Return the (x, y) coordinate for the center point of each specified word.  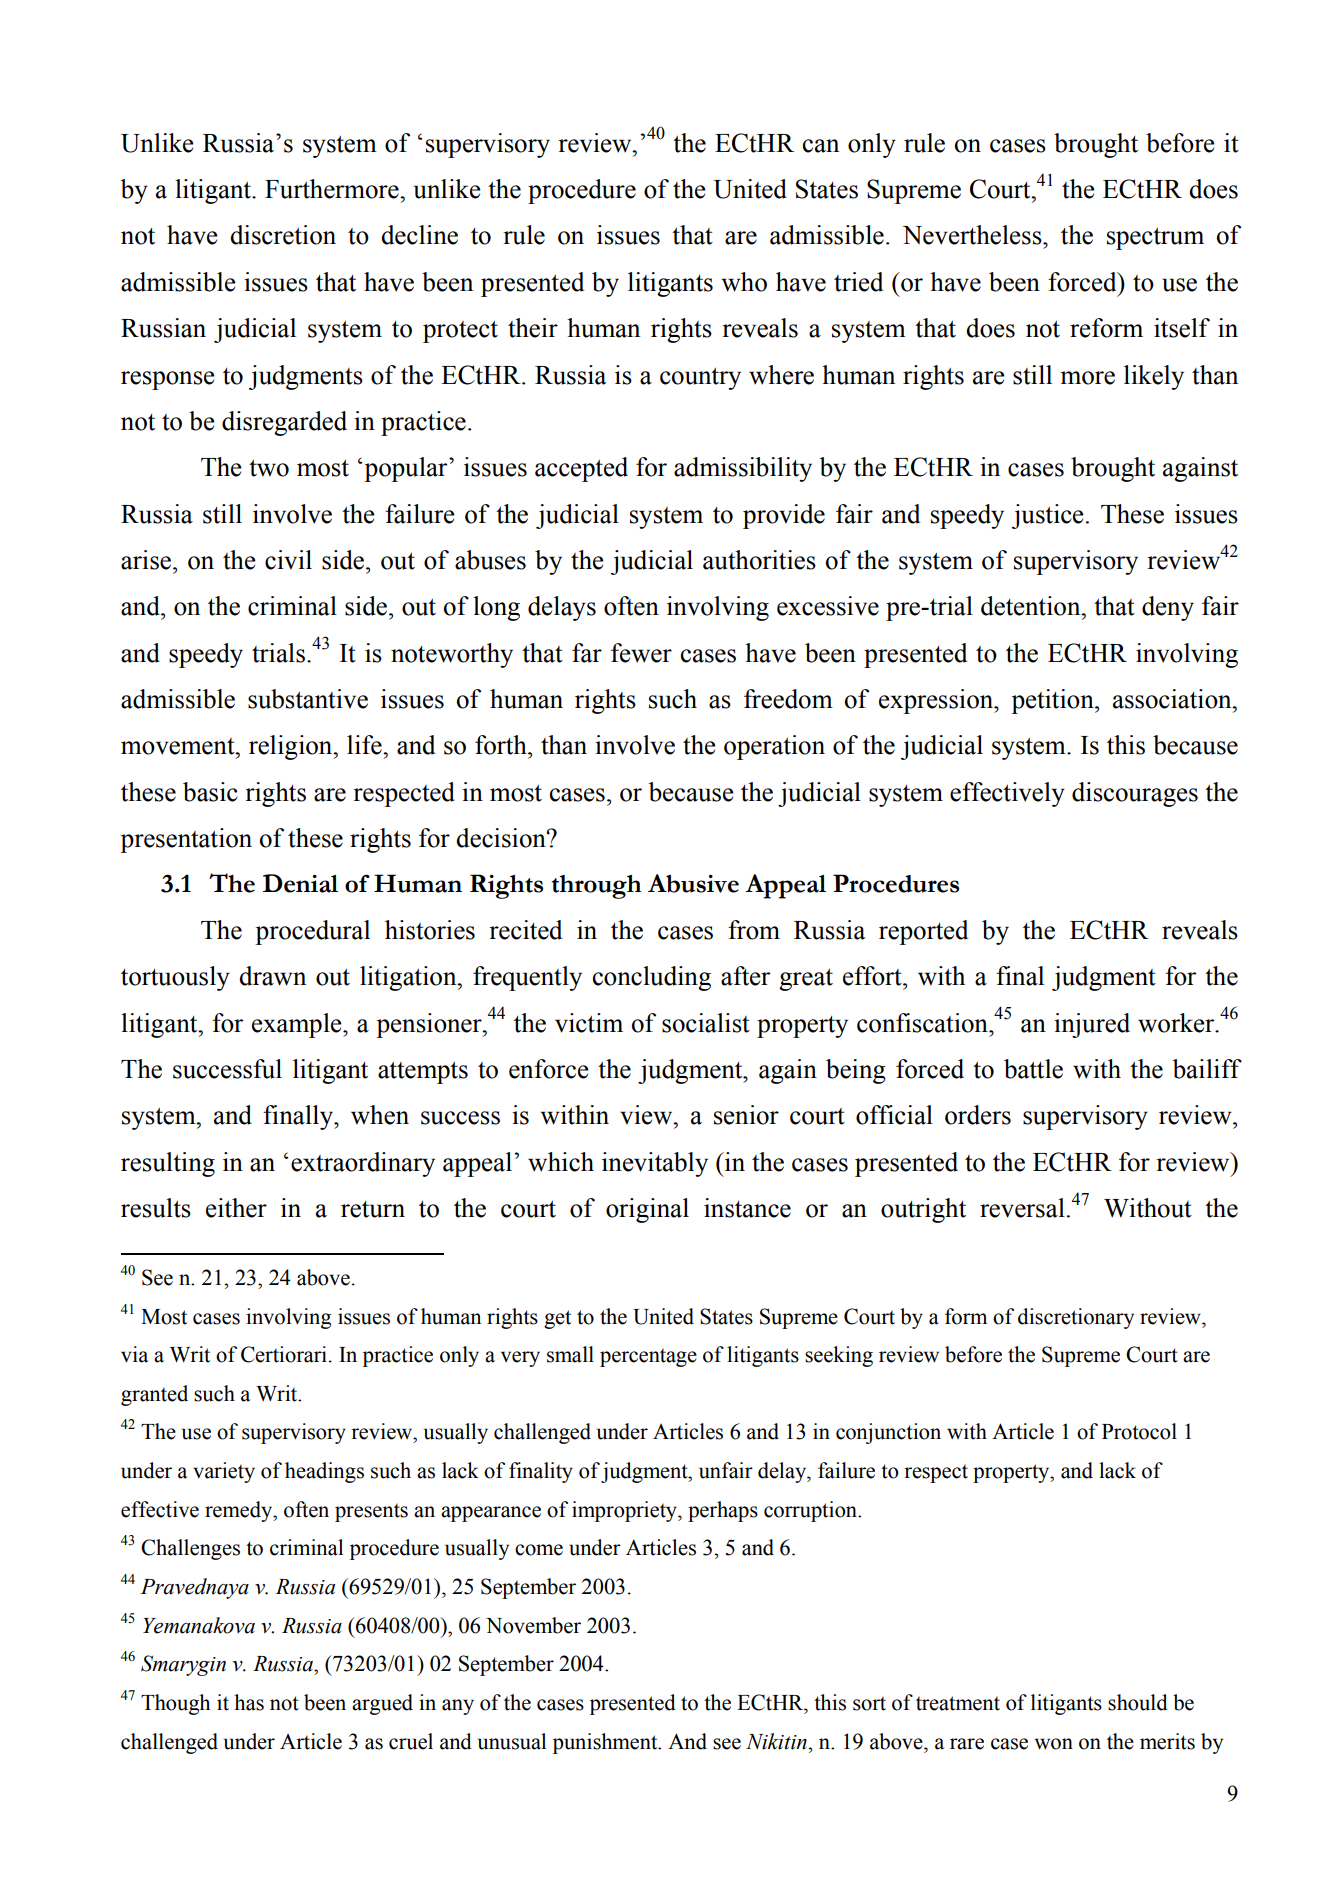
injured (1092, 1025)
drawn (272, 976)
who (744, 282)
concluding (652, 978)
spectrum (1155, 239)
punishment (606, 1743)
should (1138, 1702)
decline (419, 235)
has (249, 1702)
